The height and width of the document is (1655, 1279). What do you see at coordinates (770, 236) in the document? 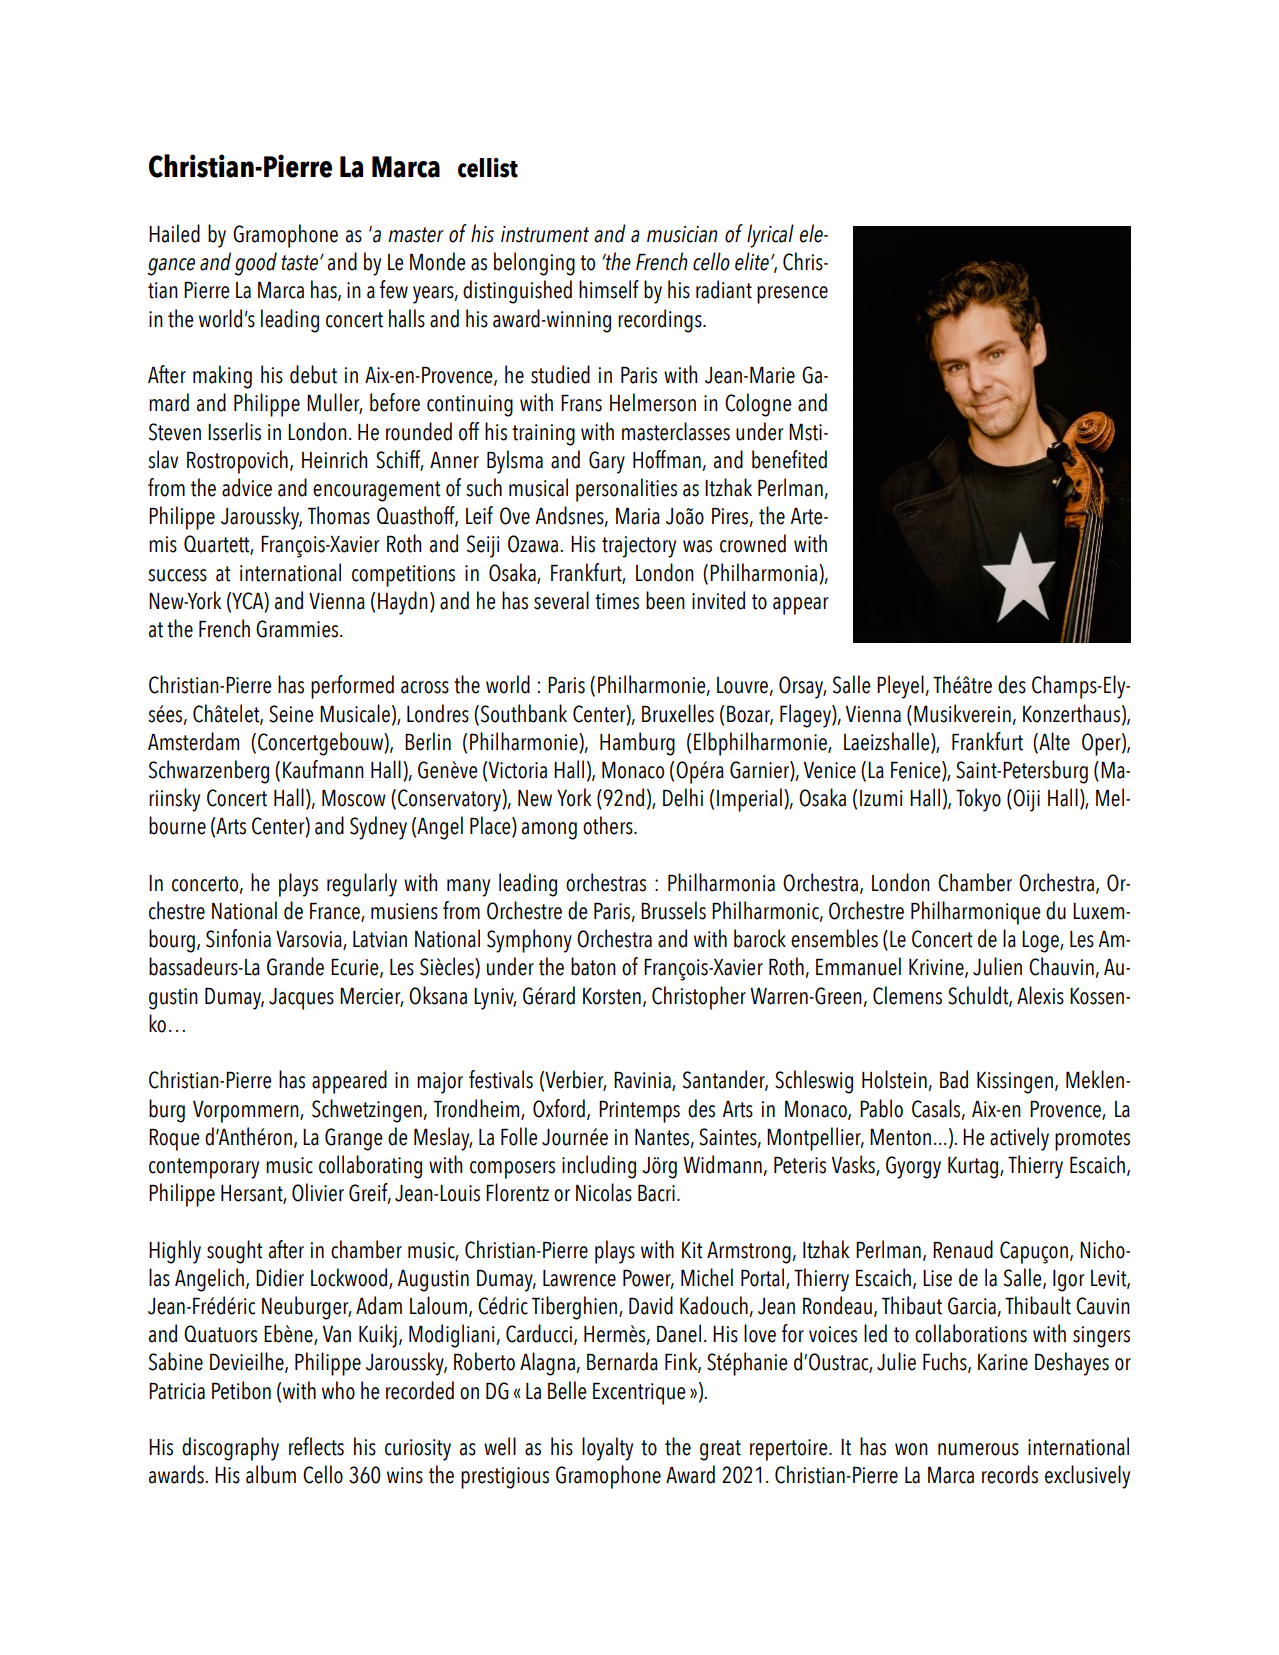
I see `lyrical` at bounding box center [770, 236].
